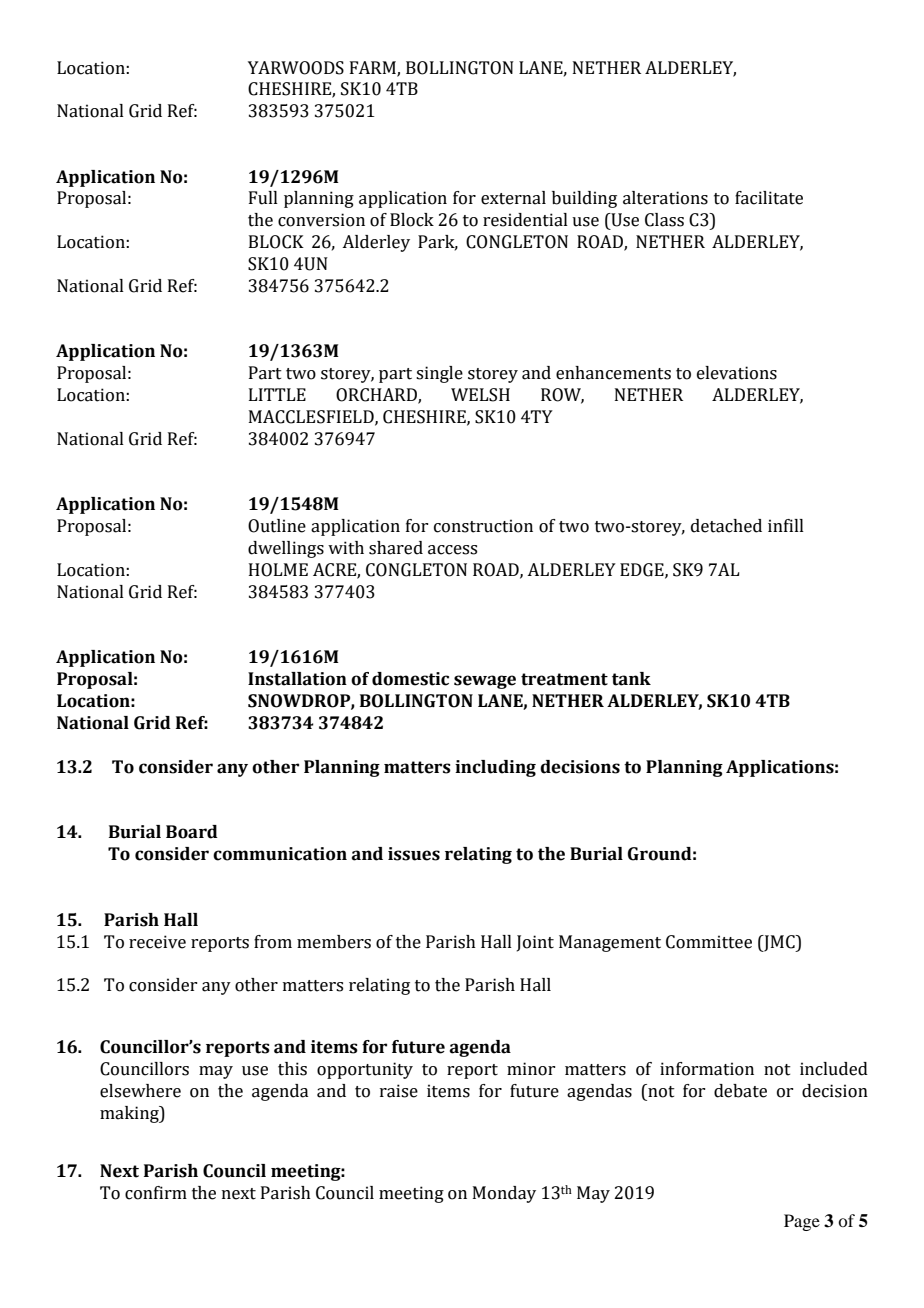 Image resolution: width=924 pixels, height=1308 pixels. I want to click on FARM, so click(374, 68).
